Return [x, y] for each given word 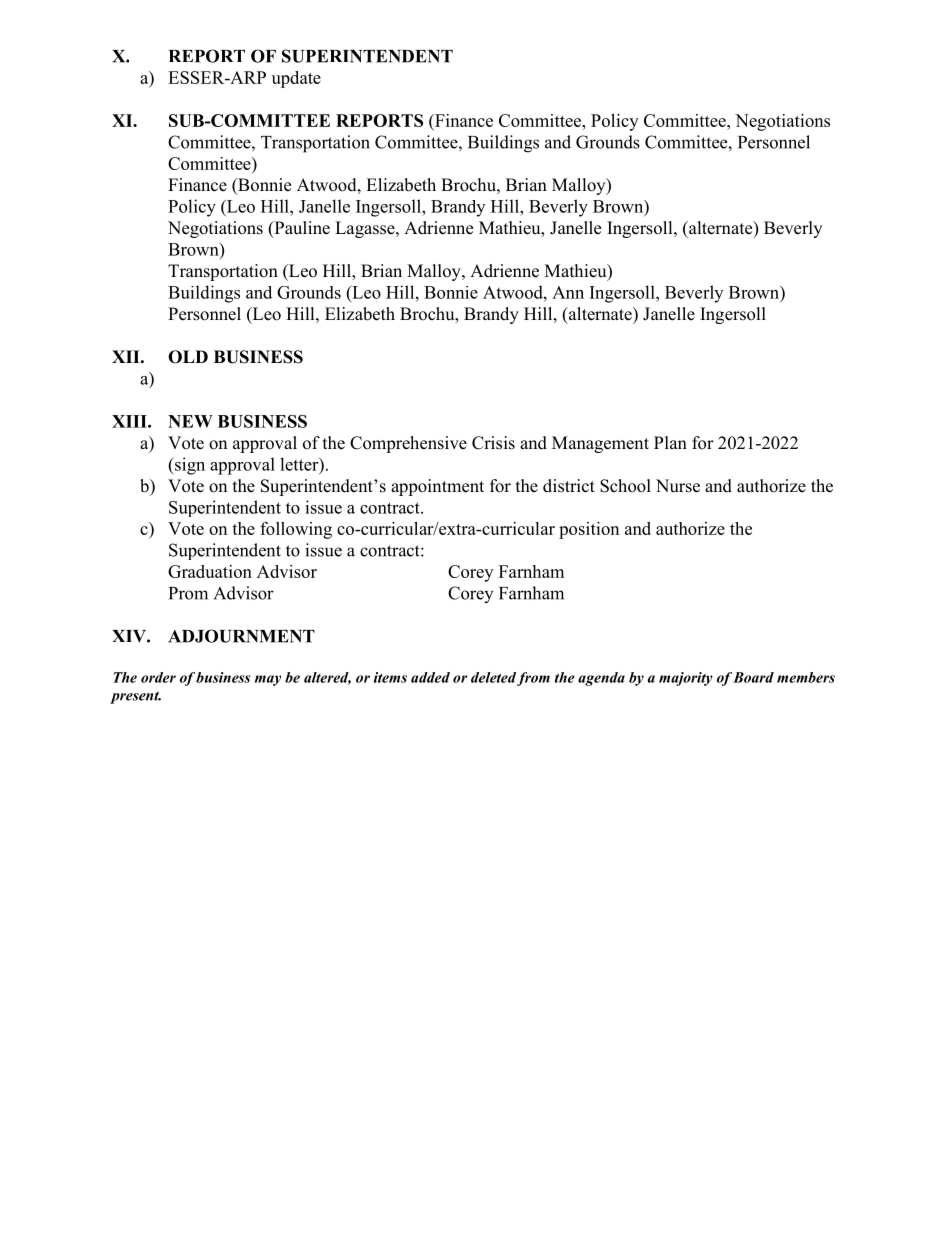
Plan [670, 442]
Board [753, 677]
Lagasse [366, 229]
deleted [493, 677]
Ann [568, 292]
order [158, 677]
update [296, 79]
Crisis [493, 443]
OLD [188, 357]
